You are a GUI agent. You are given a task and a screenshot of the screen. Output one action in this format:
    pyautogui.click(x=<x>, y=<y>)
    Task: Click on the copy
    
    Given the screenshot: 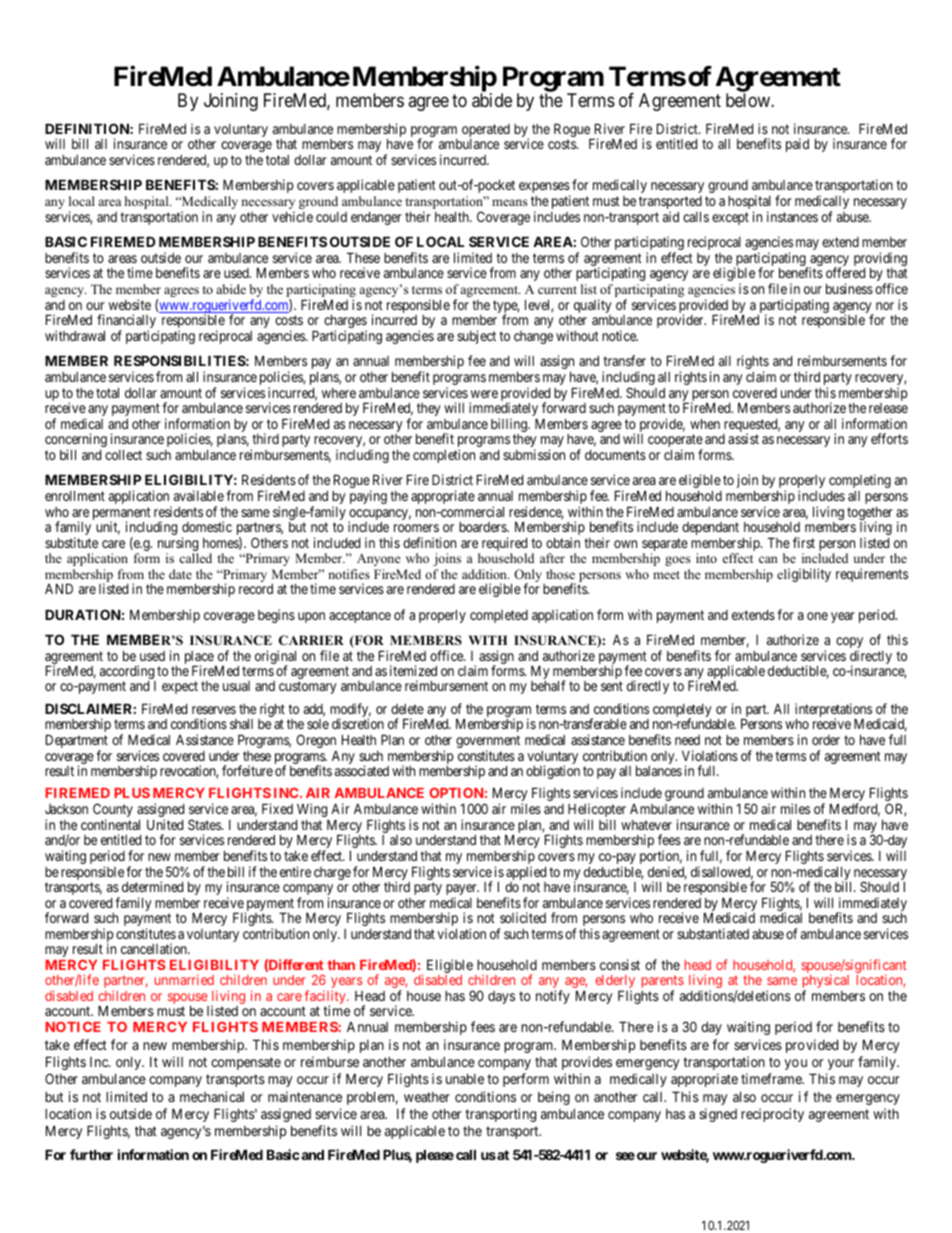 What is the action you would take?
    pyautogui.click(x=849, y=644)
